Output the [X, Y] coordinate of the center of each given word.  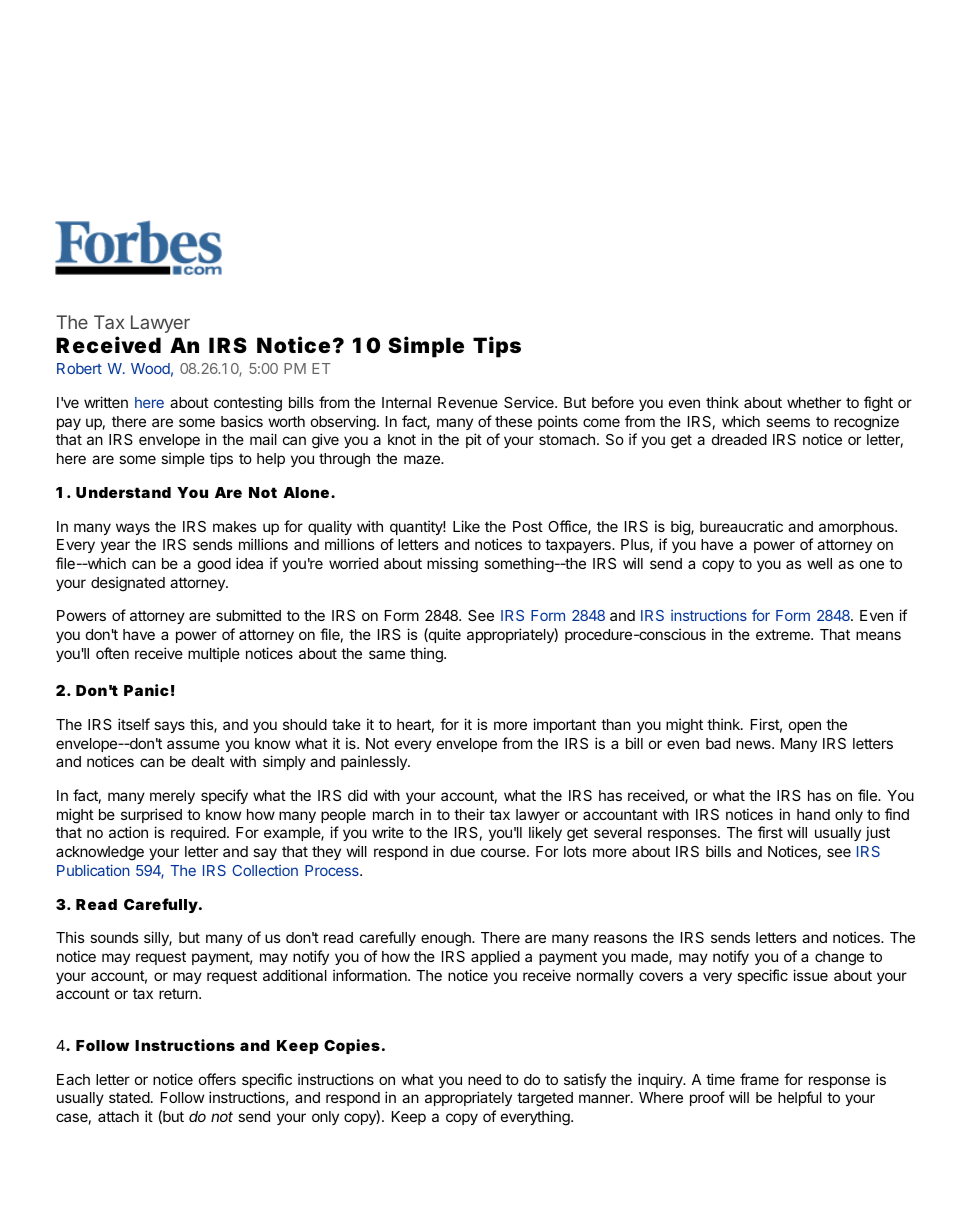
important [564, 725]
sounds [114, 937]
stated [129, 1097]
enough [447, 939]
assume [193, 744]
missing [452, 565]
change [839, 958]
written [106, 402]
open [805, 727]
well [819, 563]
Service [530, 402]
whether [814, 402]
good [214, 565]
